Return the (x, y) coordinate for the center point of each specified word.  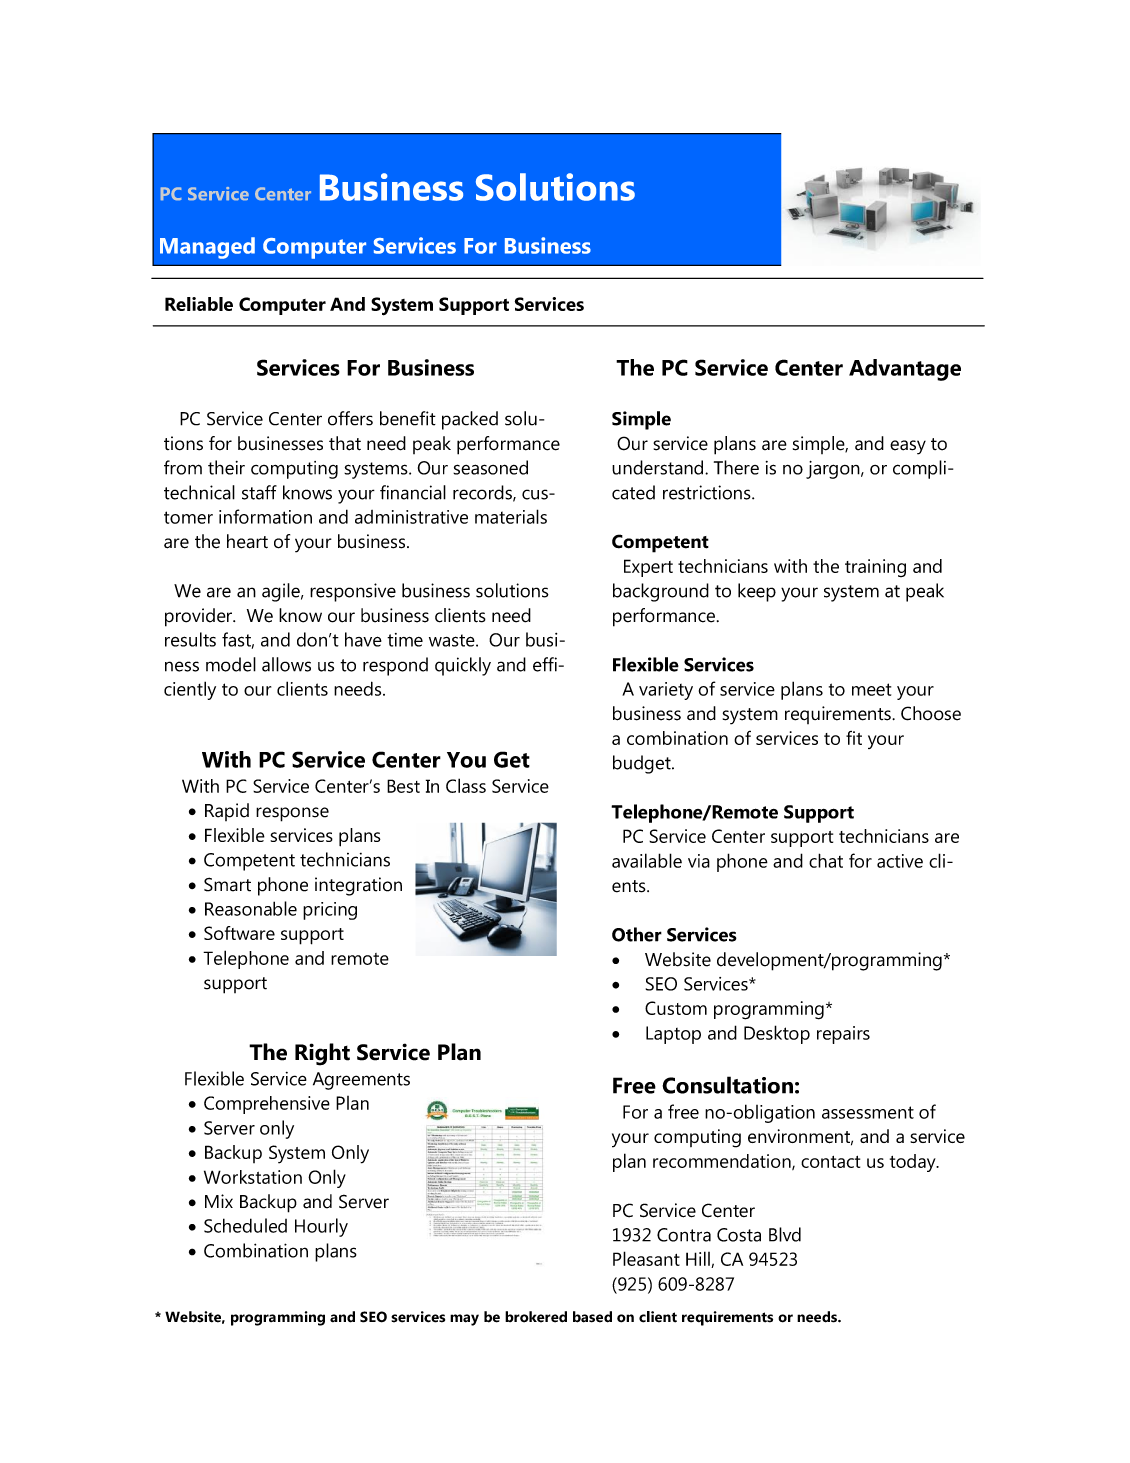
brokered (536, 1317)
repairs (843, 1035)
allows (286, 664)
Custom (676, 1008)
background (661, 592)
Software (239, 933)
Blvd (785, 1234)
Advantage (905, 370)
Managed (207, 248)
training (875, 568)
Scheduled (245, 1225)
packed (470, 420)
